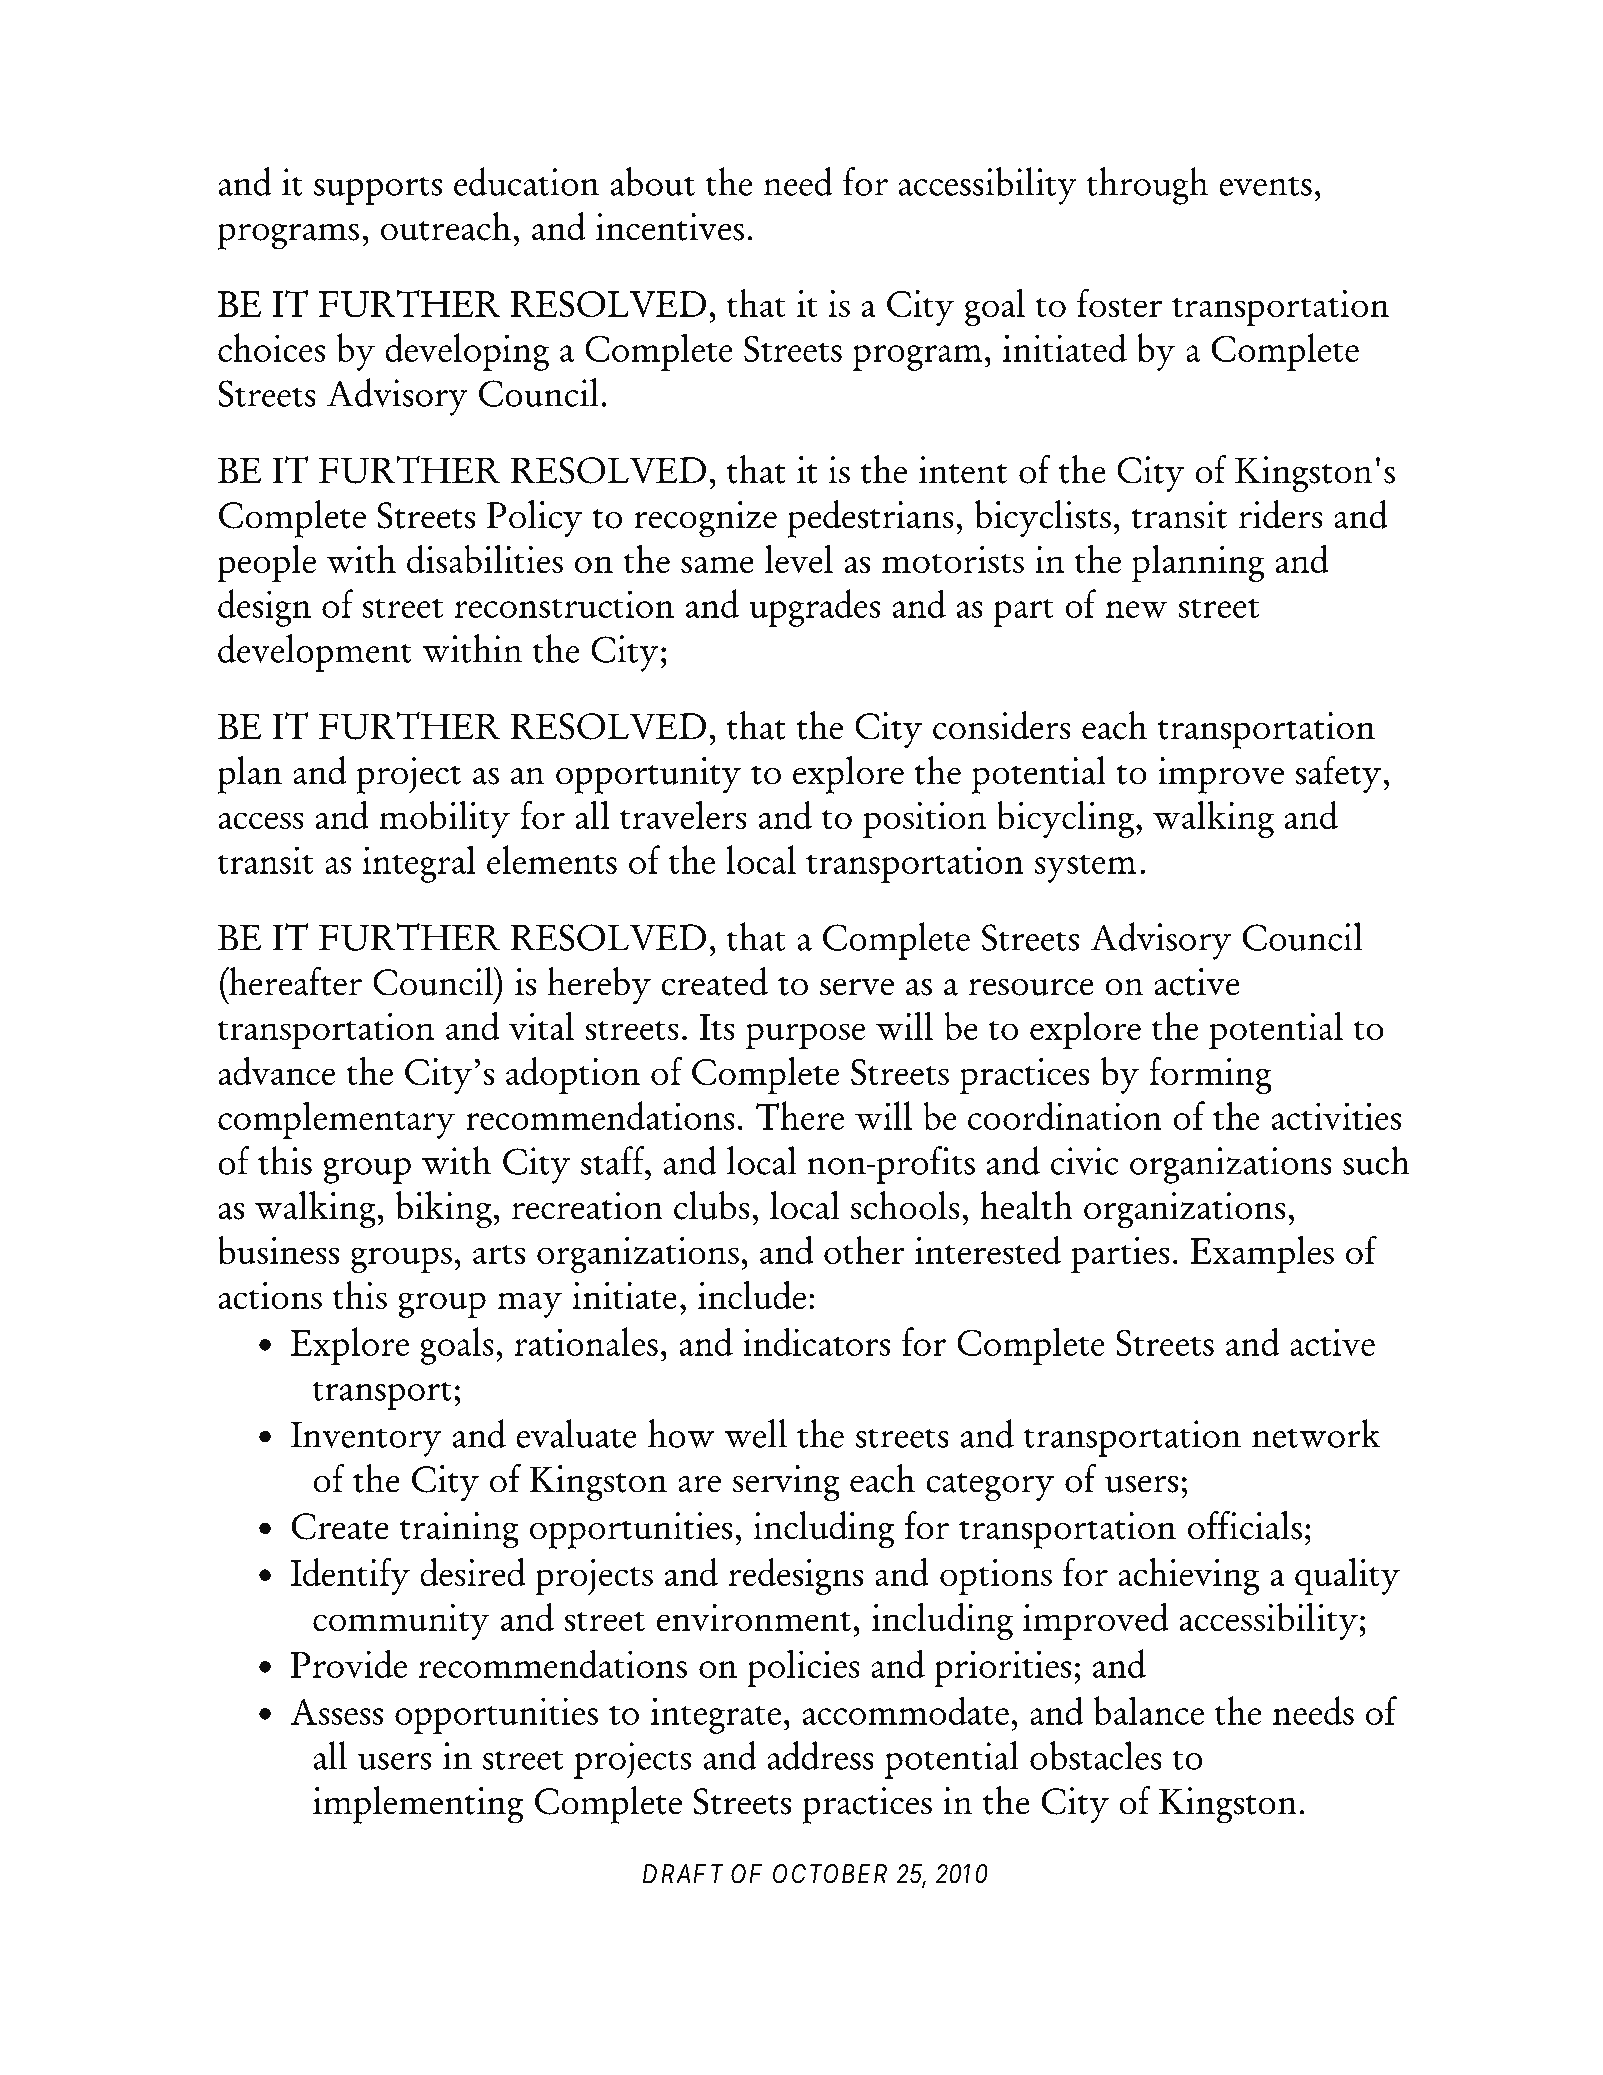  What do you see at coordinates (418, 1805) in the document?
I see `implementing` at bounding box center [418, 1805].
